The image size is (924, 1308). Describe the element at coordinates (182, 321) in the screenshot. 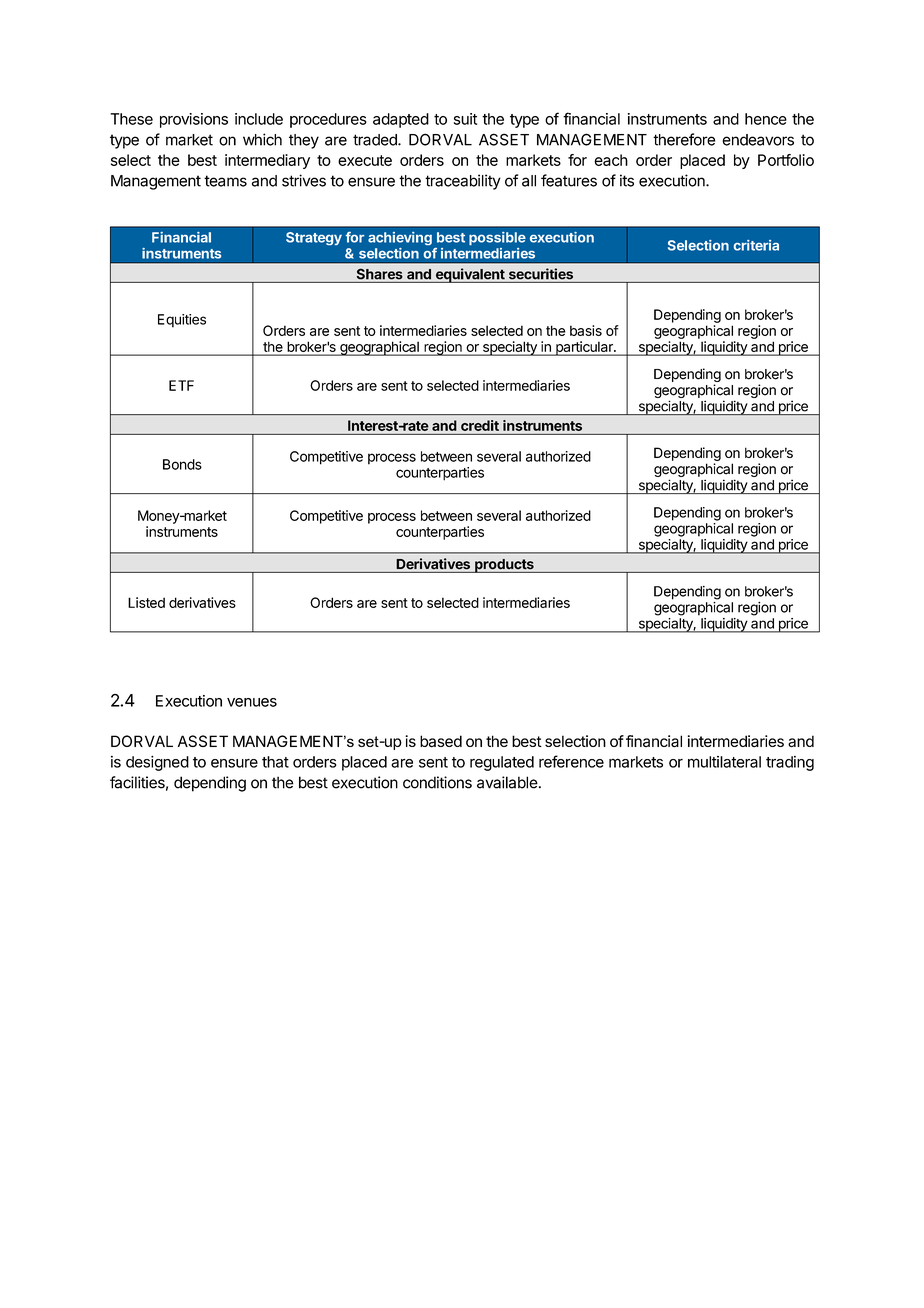

I see `Equities` at that location.
